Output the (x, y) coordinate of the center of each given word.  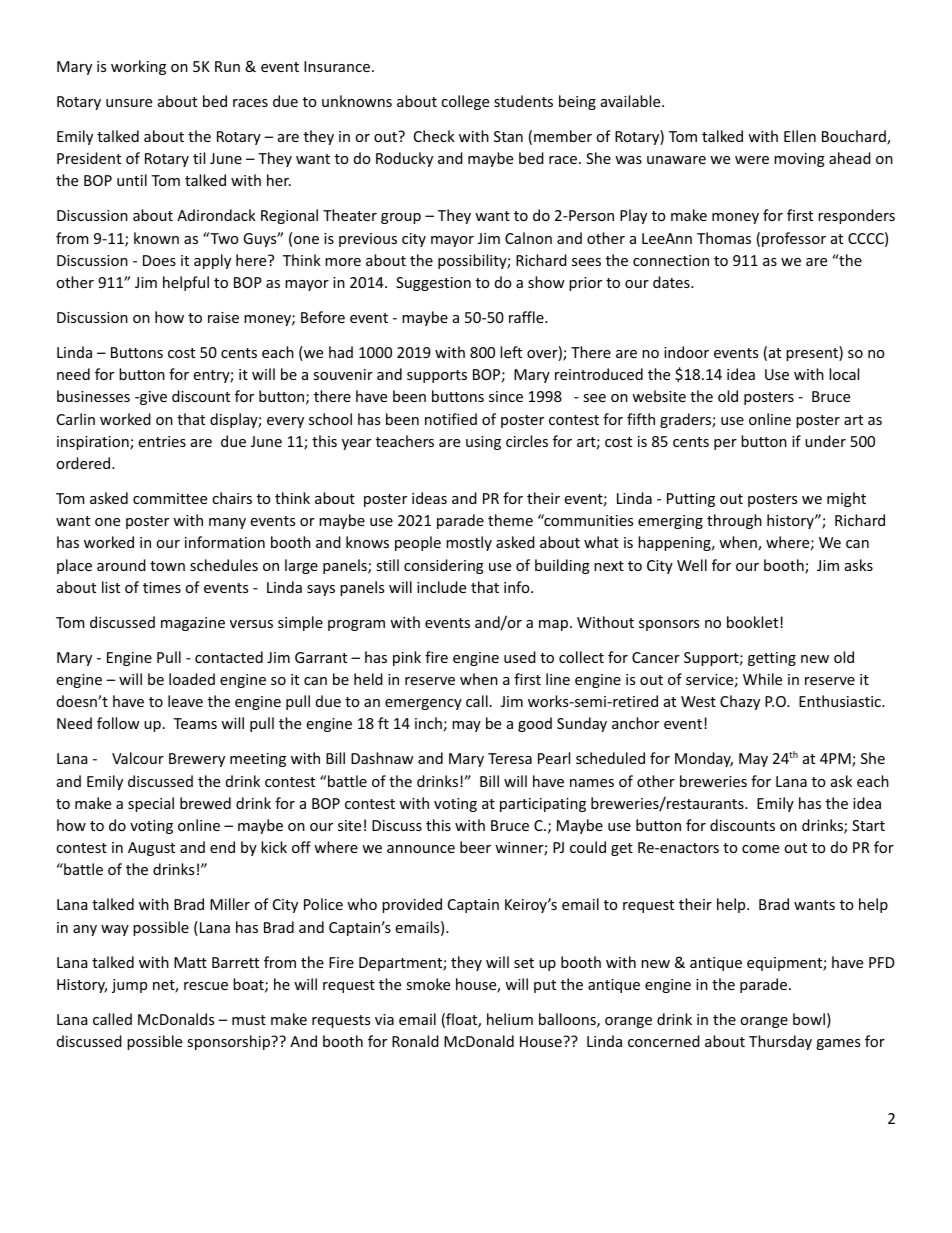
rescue (206, 986)
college (465, 102)
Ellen (800, 136)
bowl (809, 1019)
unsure (129, 103)
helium (510, 1019)
